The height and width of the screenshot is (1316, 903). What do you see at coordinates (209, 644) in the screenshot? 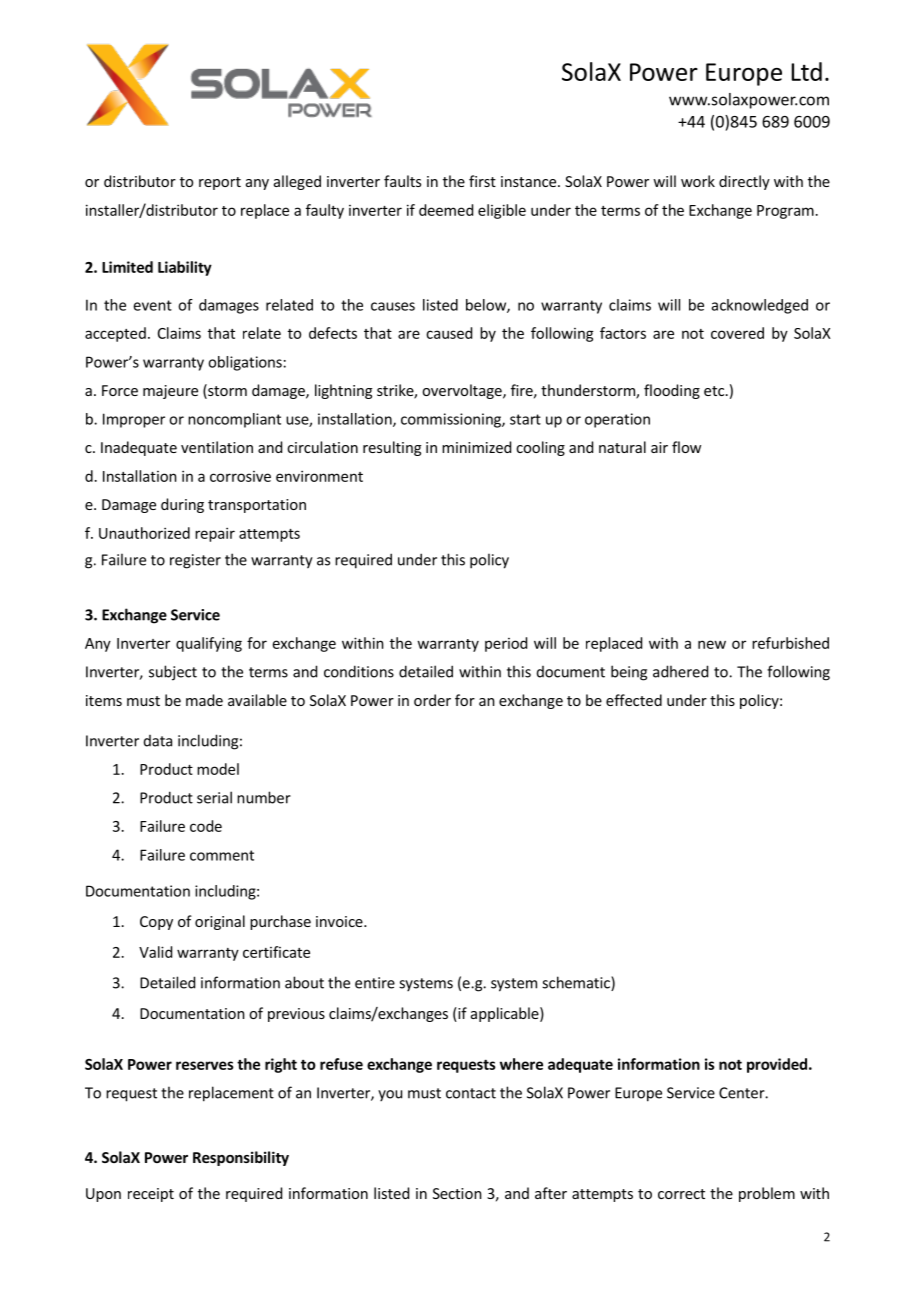
I see `qualifying` at bounding box center [209, 644].
